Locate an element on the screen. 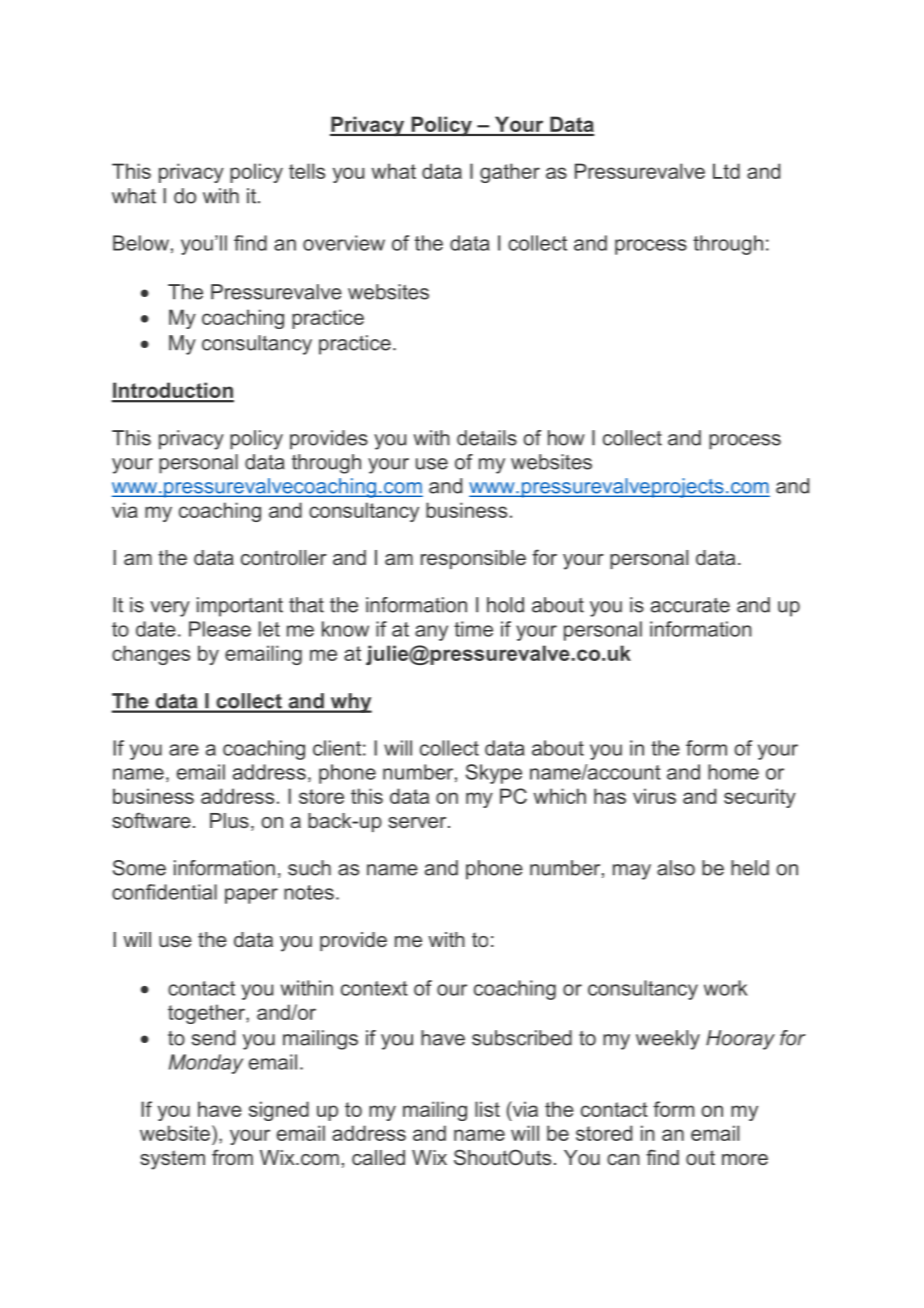  accurate is located at coordinates (690, 605).
